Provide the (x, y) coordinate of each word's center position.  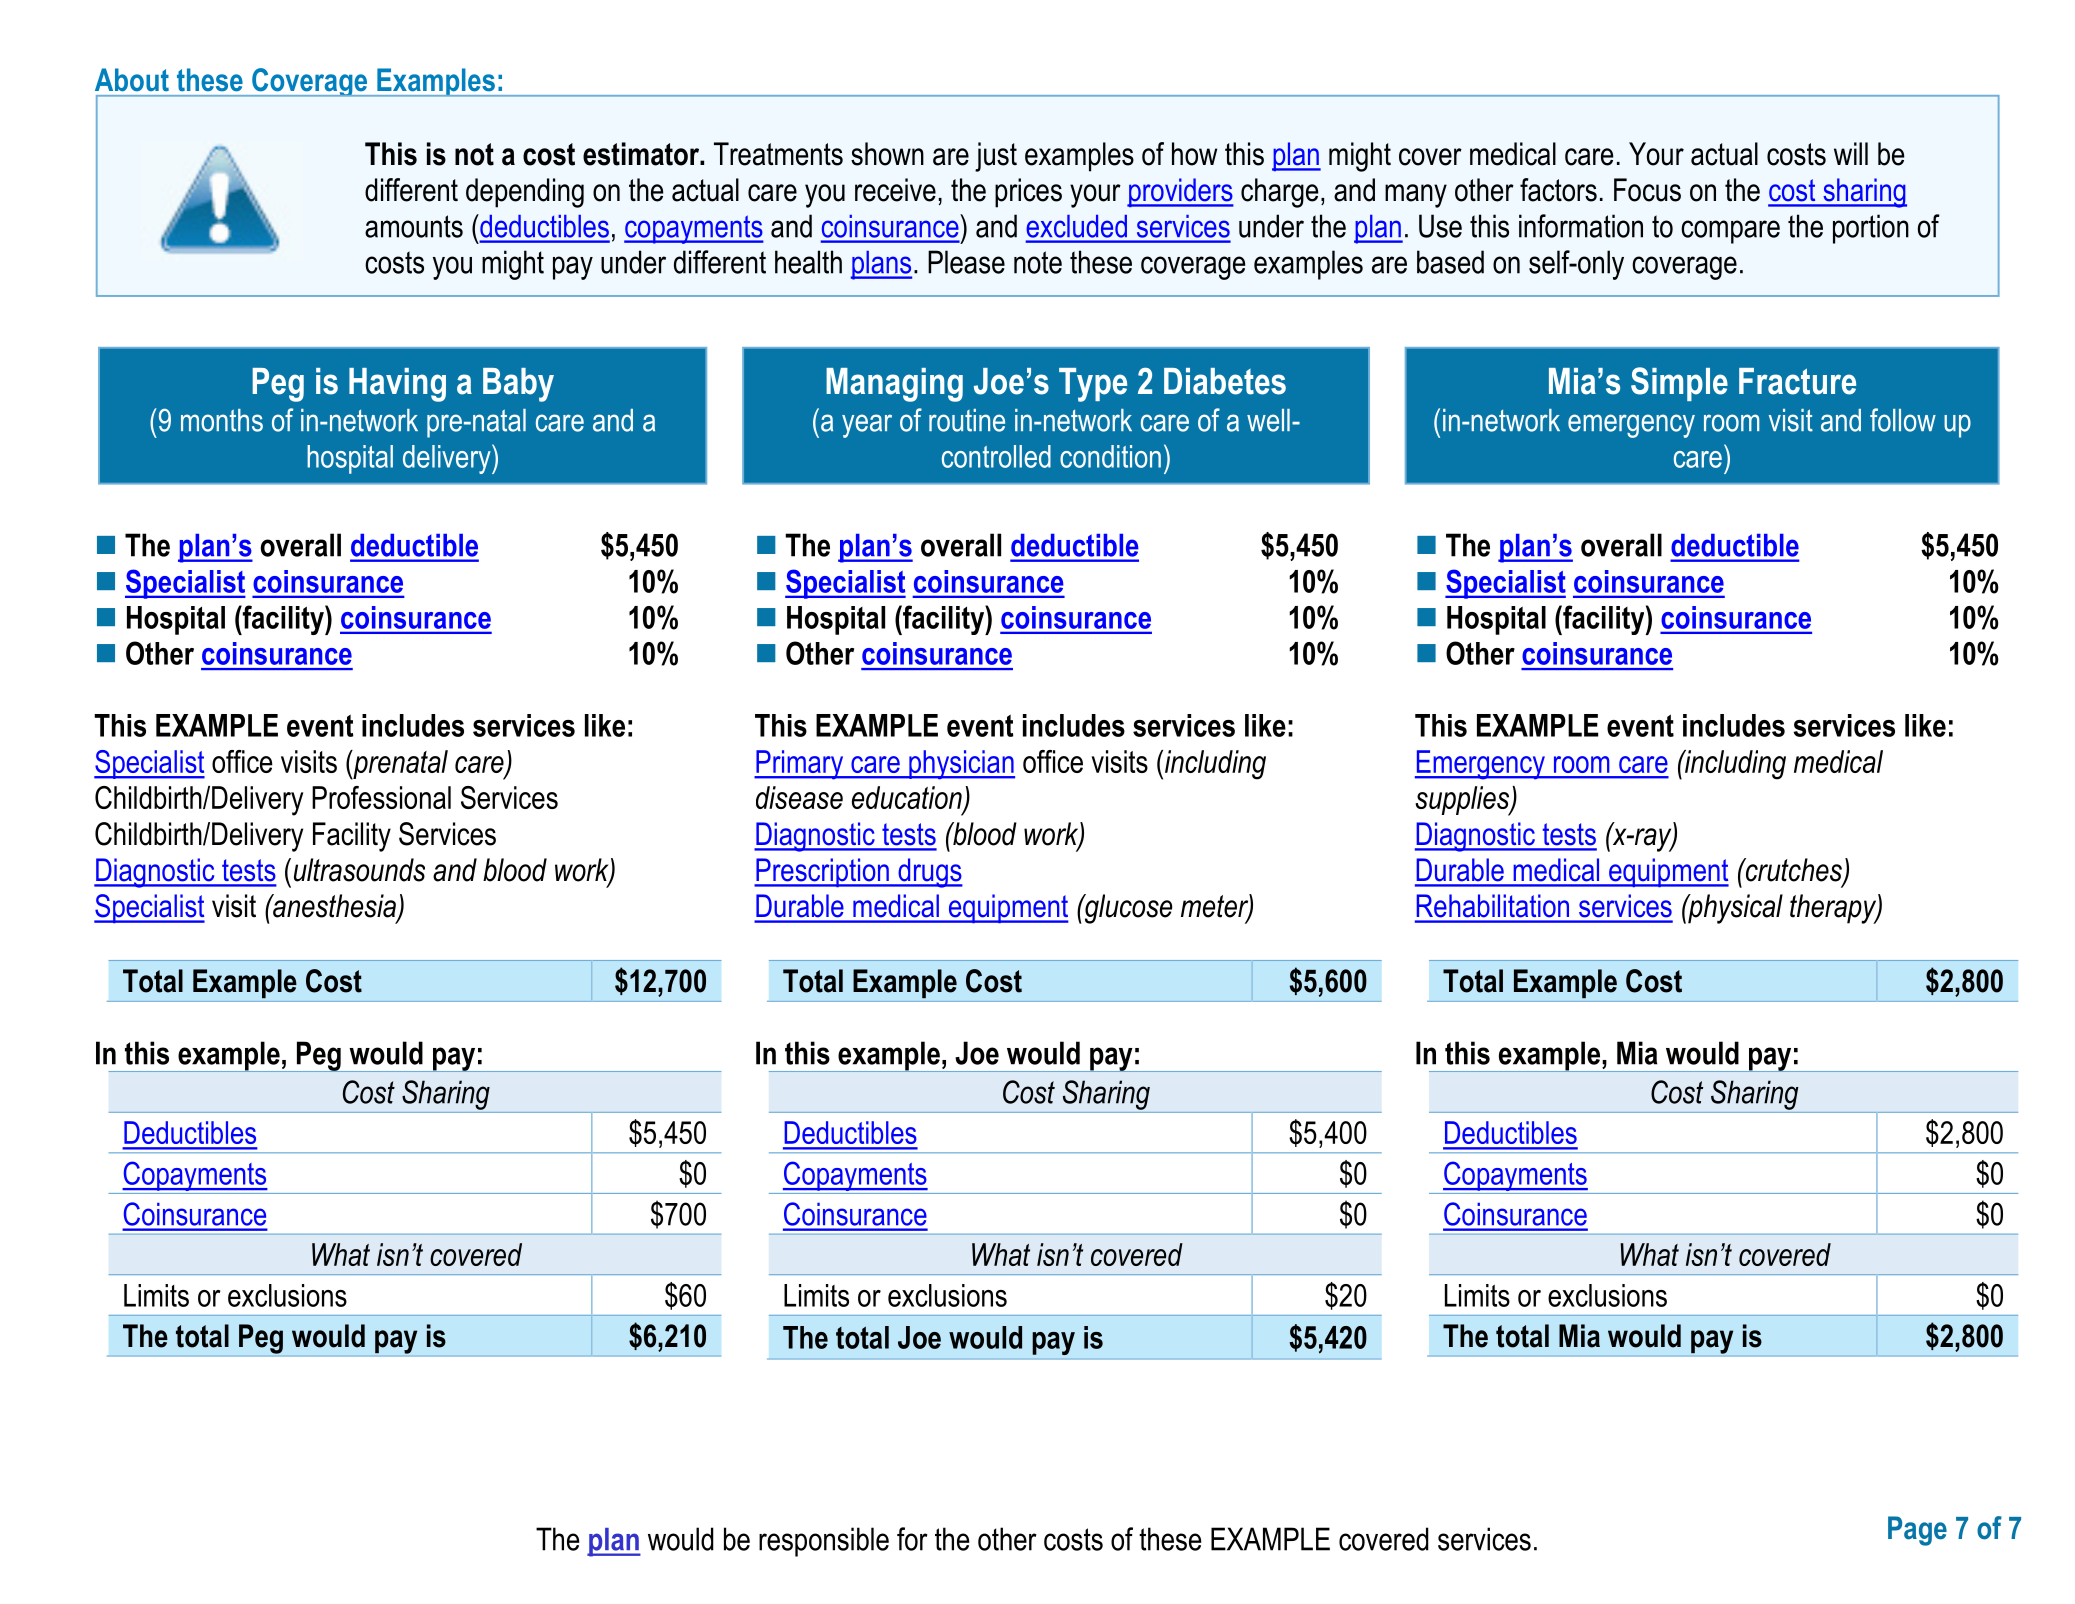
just (996, 157)
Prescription (822, 872)
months (222, 420)
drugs (929, 873)
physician (961, 765)
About (132, 80)
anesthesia (334, 907)
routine (967, 420)
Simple (1679, 384)
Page (1917, 1531)
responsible (824, 1542)
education (908, 799)
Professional (381, 797)
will (1851, 153)
